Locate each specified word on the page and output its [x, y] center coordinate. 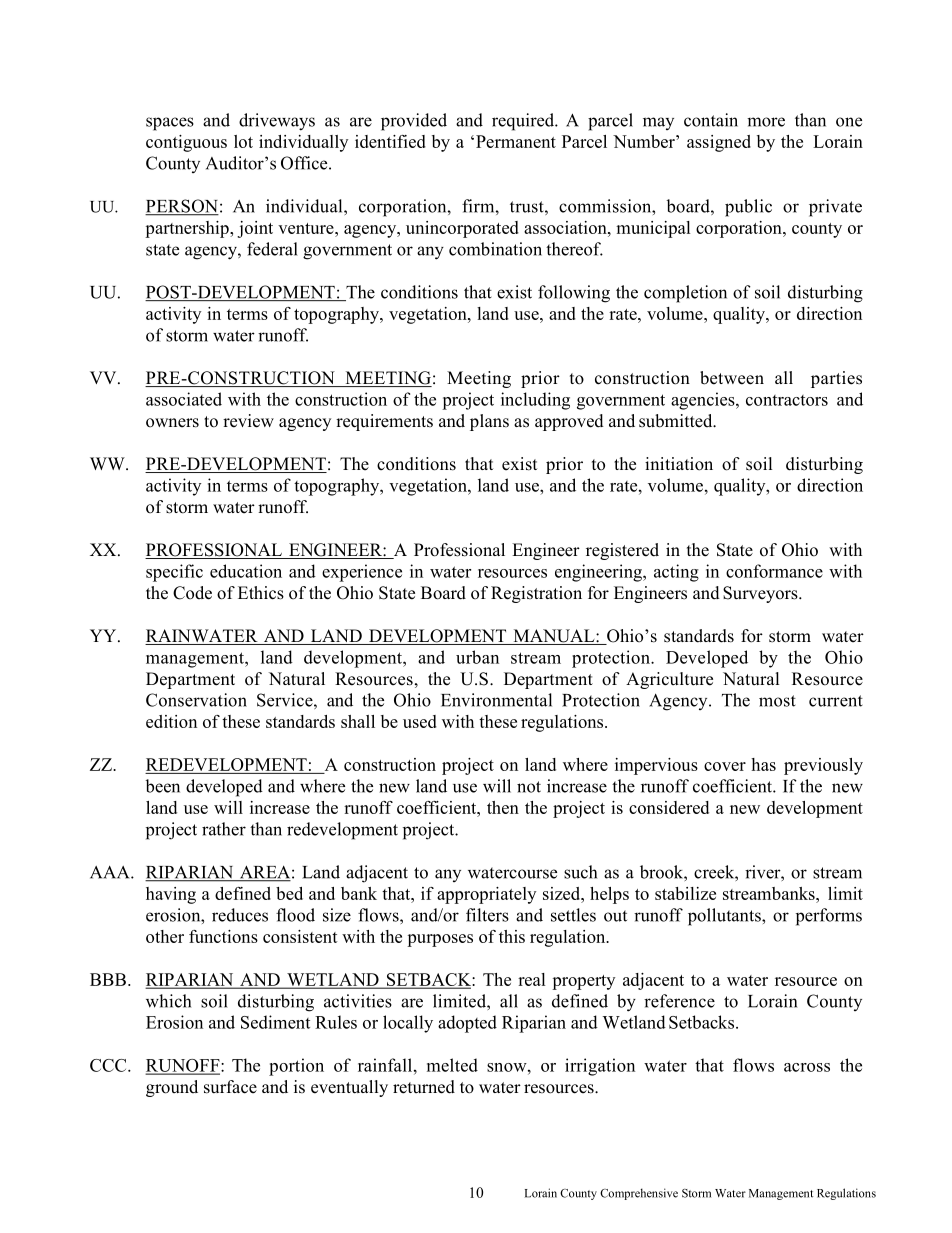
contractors [787, 400]
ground [172, 1088]
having [171, 895]
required [524, 122]
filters [487, 915]
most [777, 701]
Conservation [196, 700]
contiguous [186, 143]
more [766, 122]
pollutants [725, 917]
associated [184, 399]
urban [477, 657]
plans [489, 422]
